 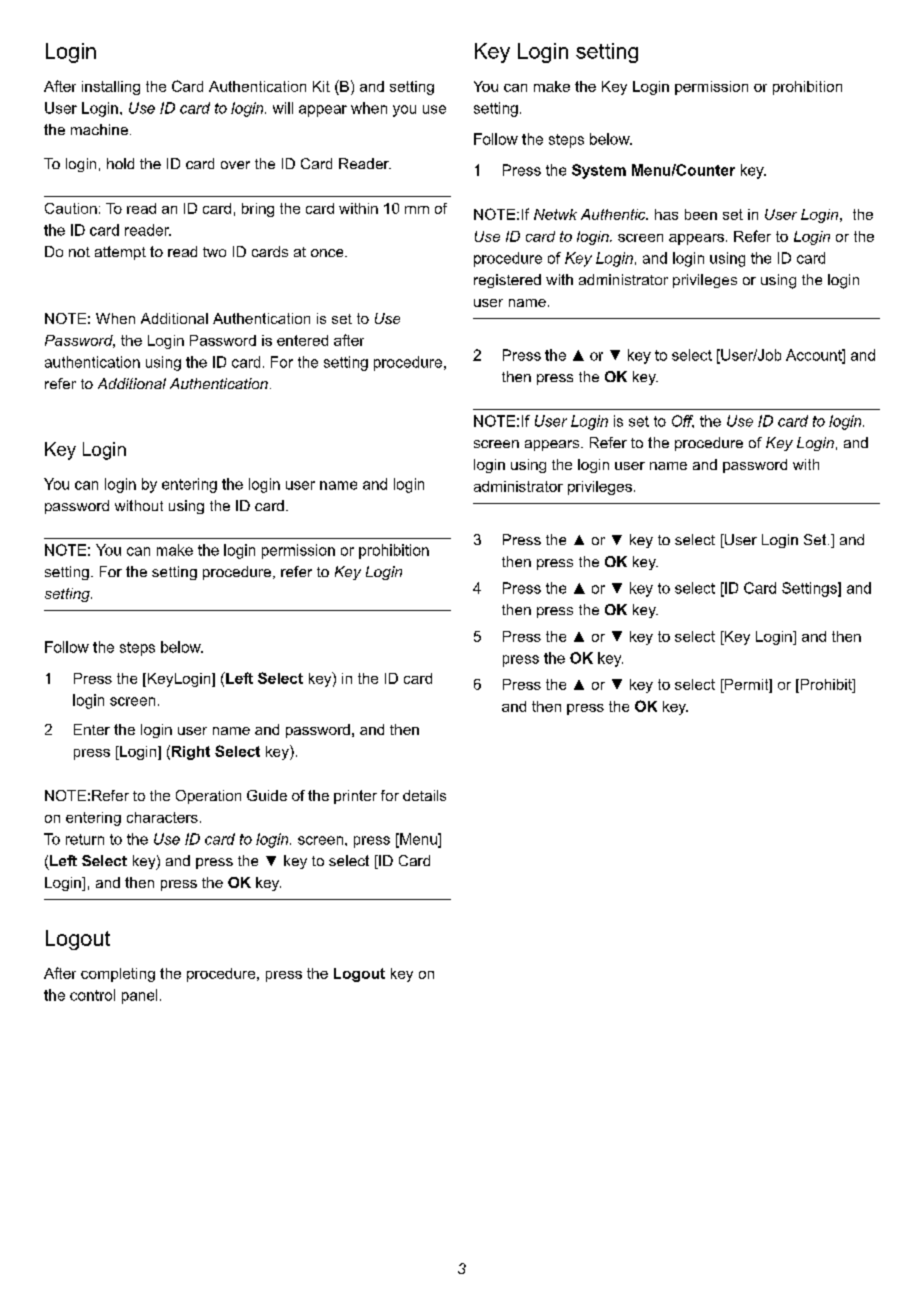 I want to click on completing, so click(x=118, y=975).
